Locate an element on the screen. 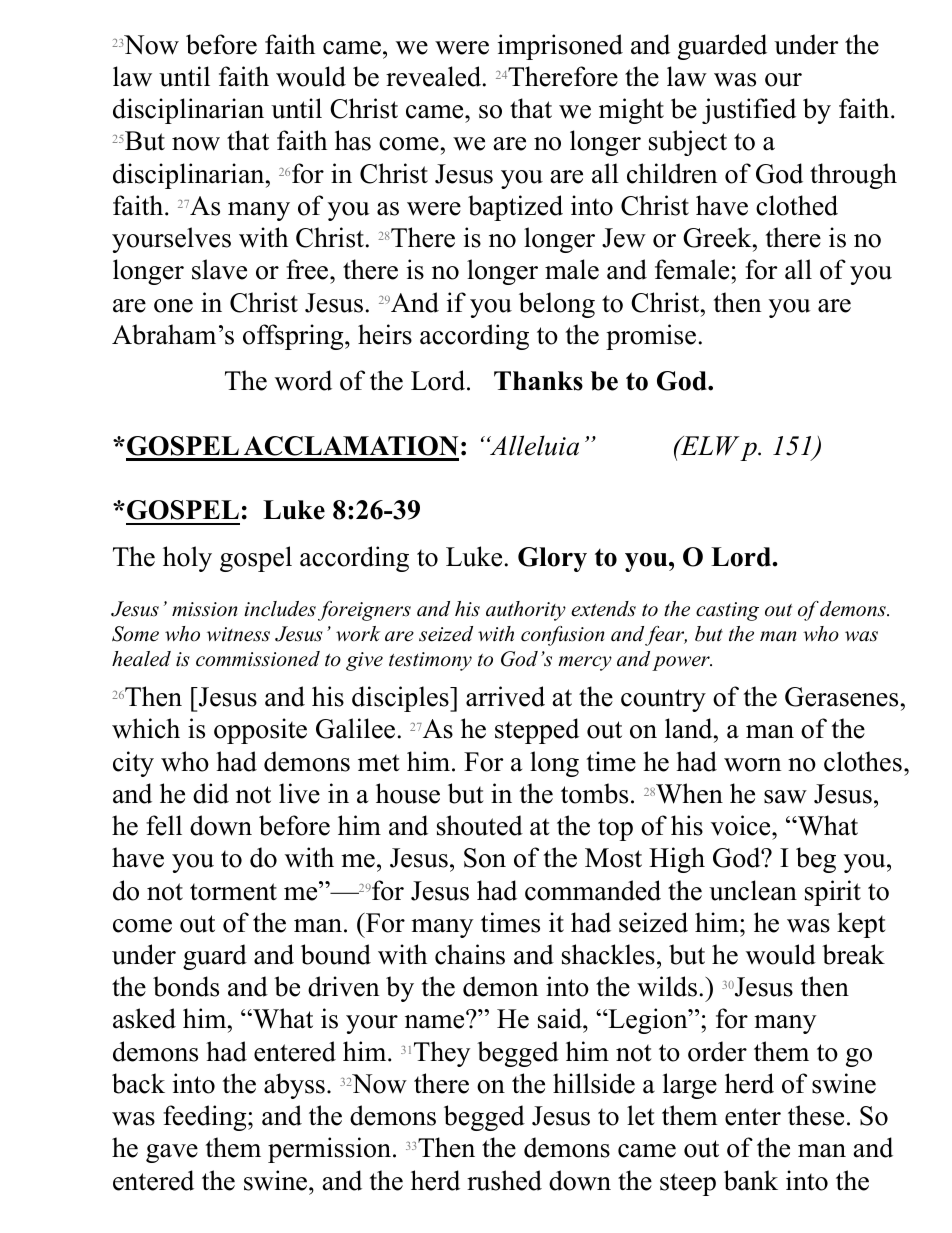 The image size is (952, 1233). authority is located at coordinates (526, 611).
